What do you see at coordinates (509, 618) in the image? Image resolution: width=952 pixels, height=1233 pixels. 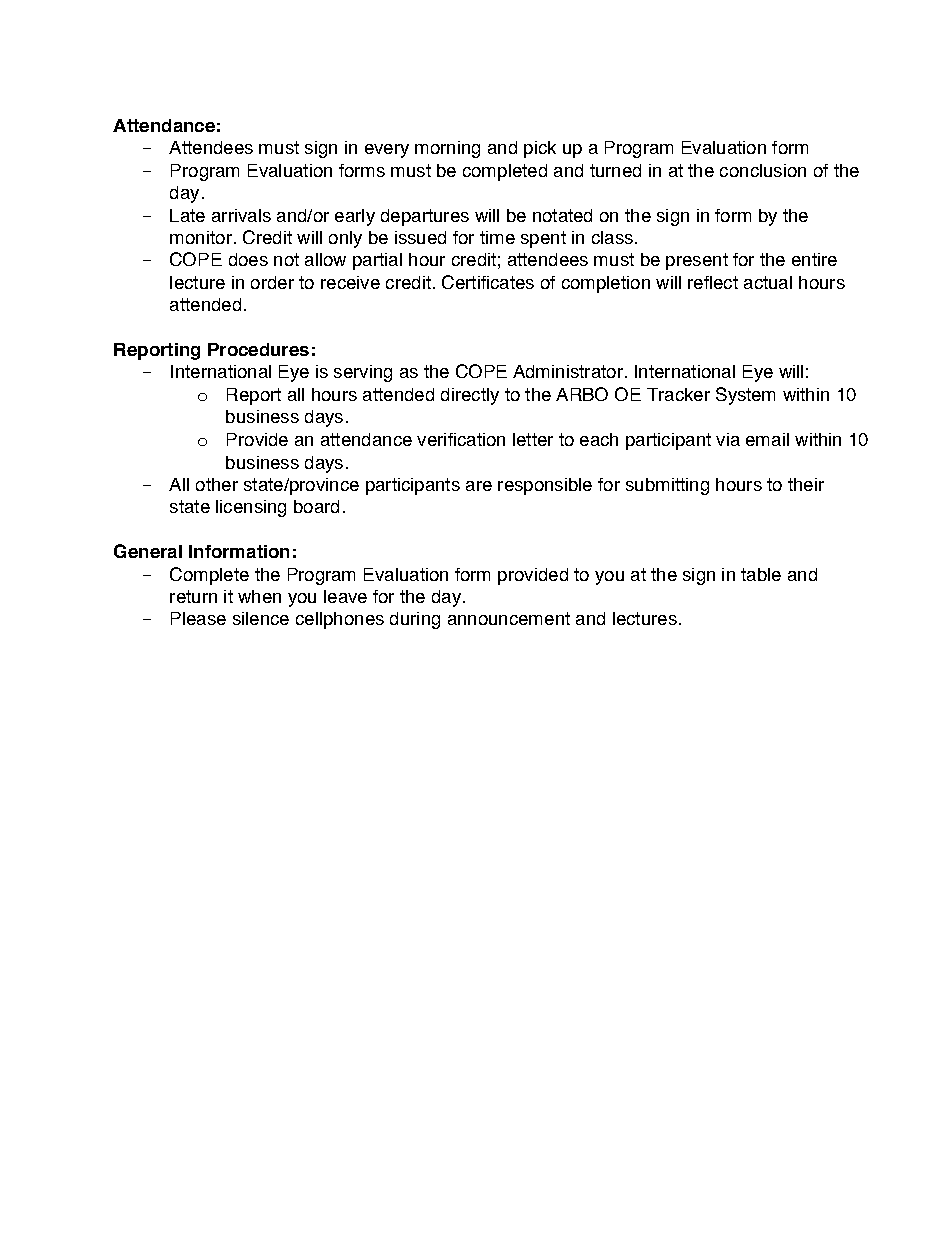 I see `announcement` at bounding box center [509, 618].
